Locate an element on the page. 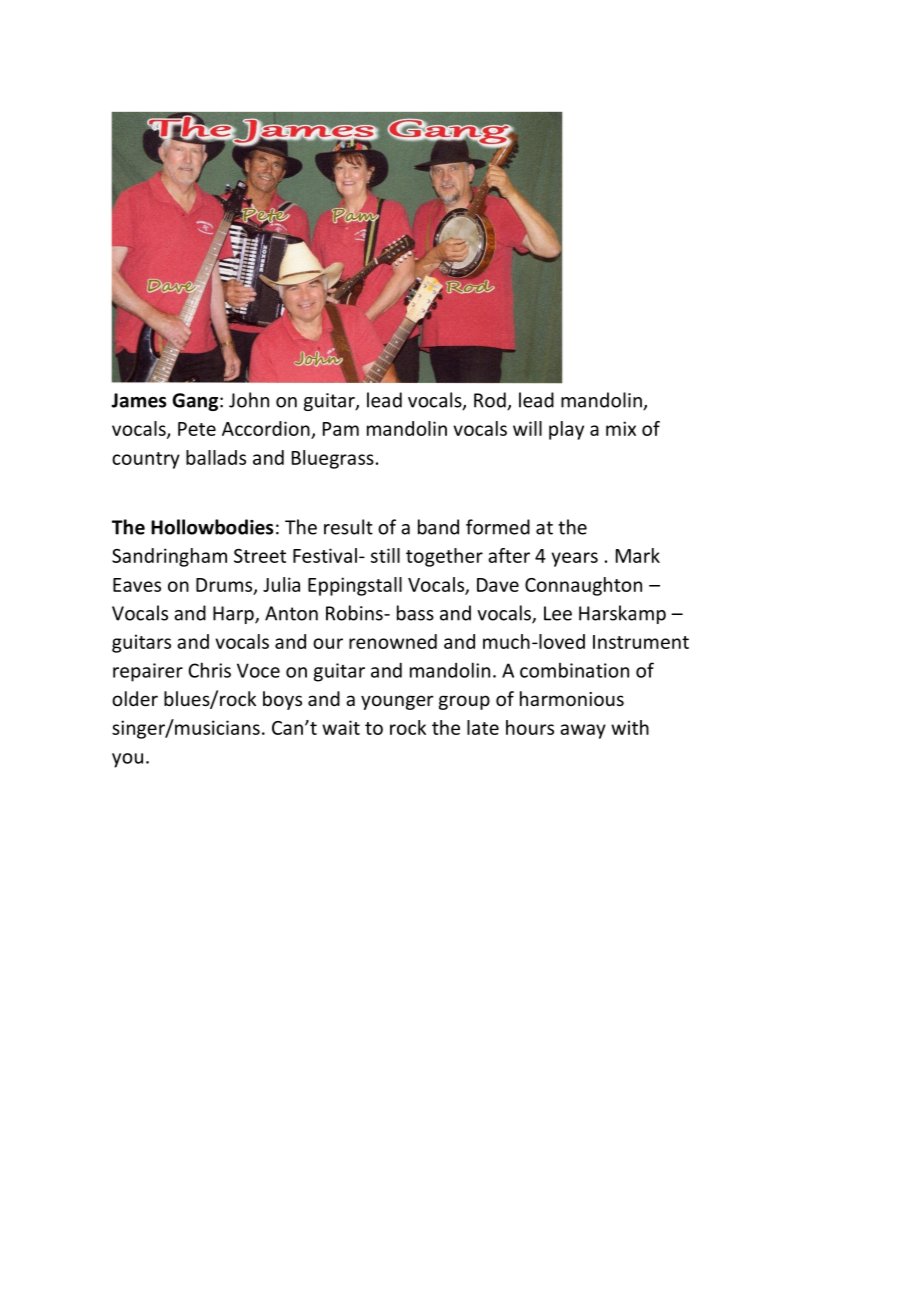  Lee is located at coordinates (558, 613).
